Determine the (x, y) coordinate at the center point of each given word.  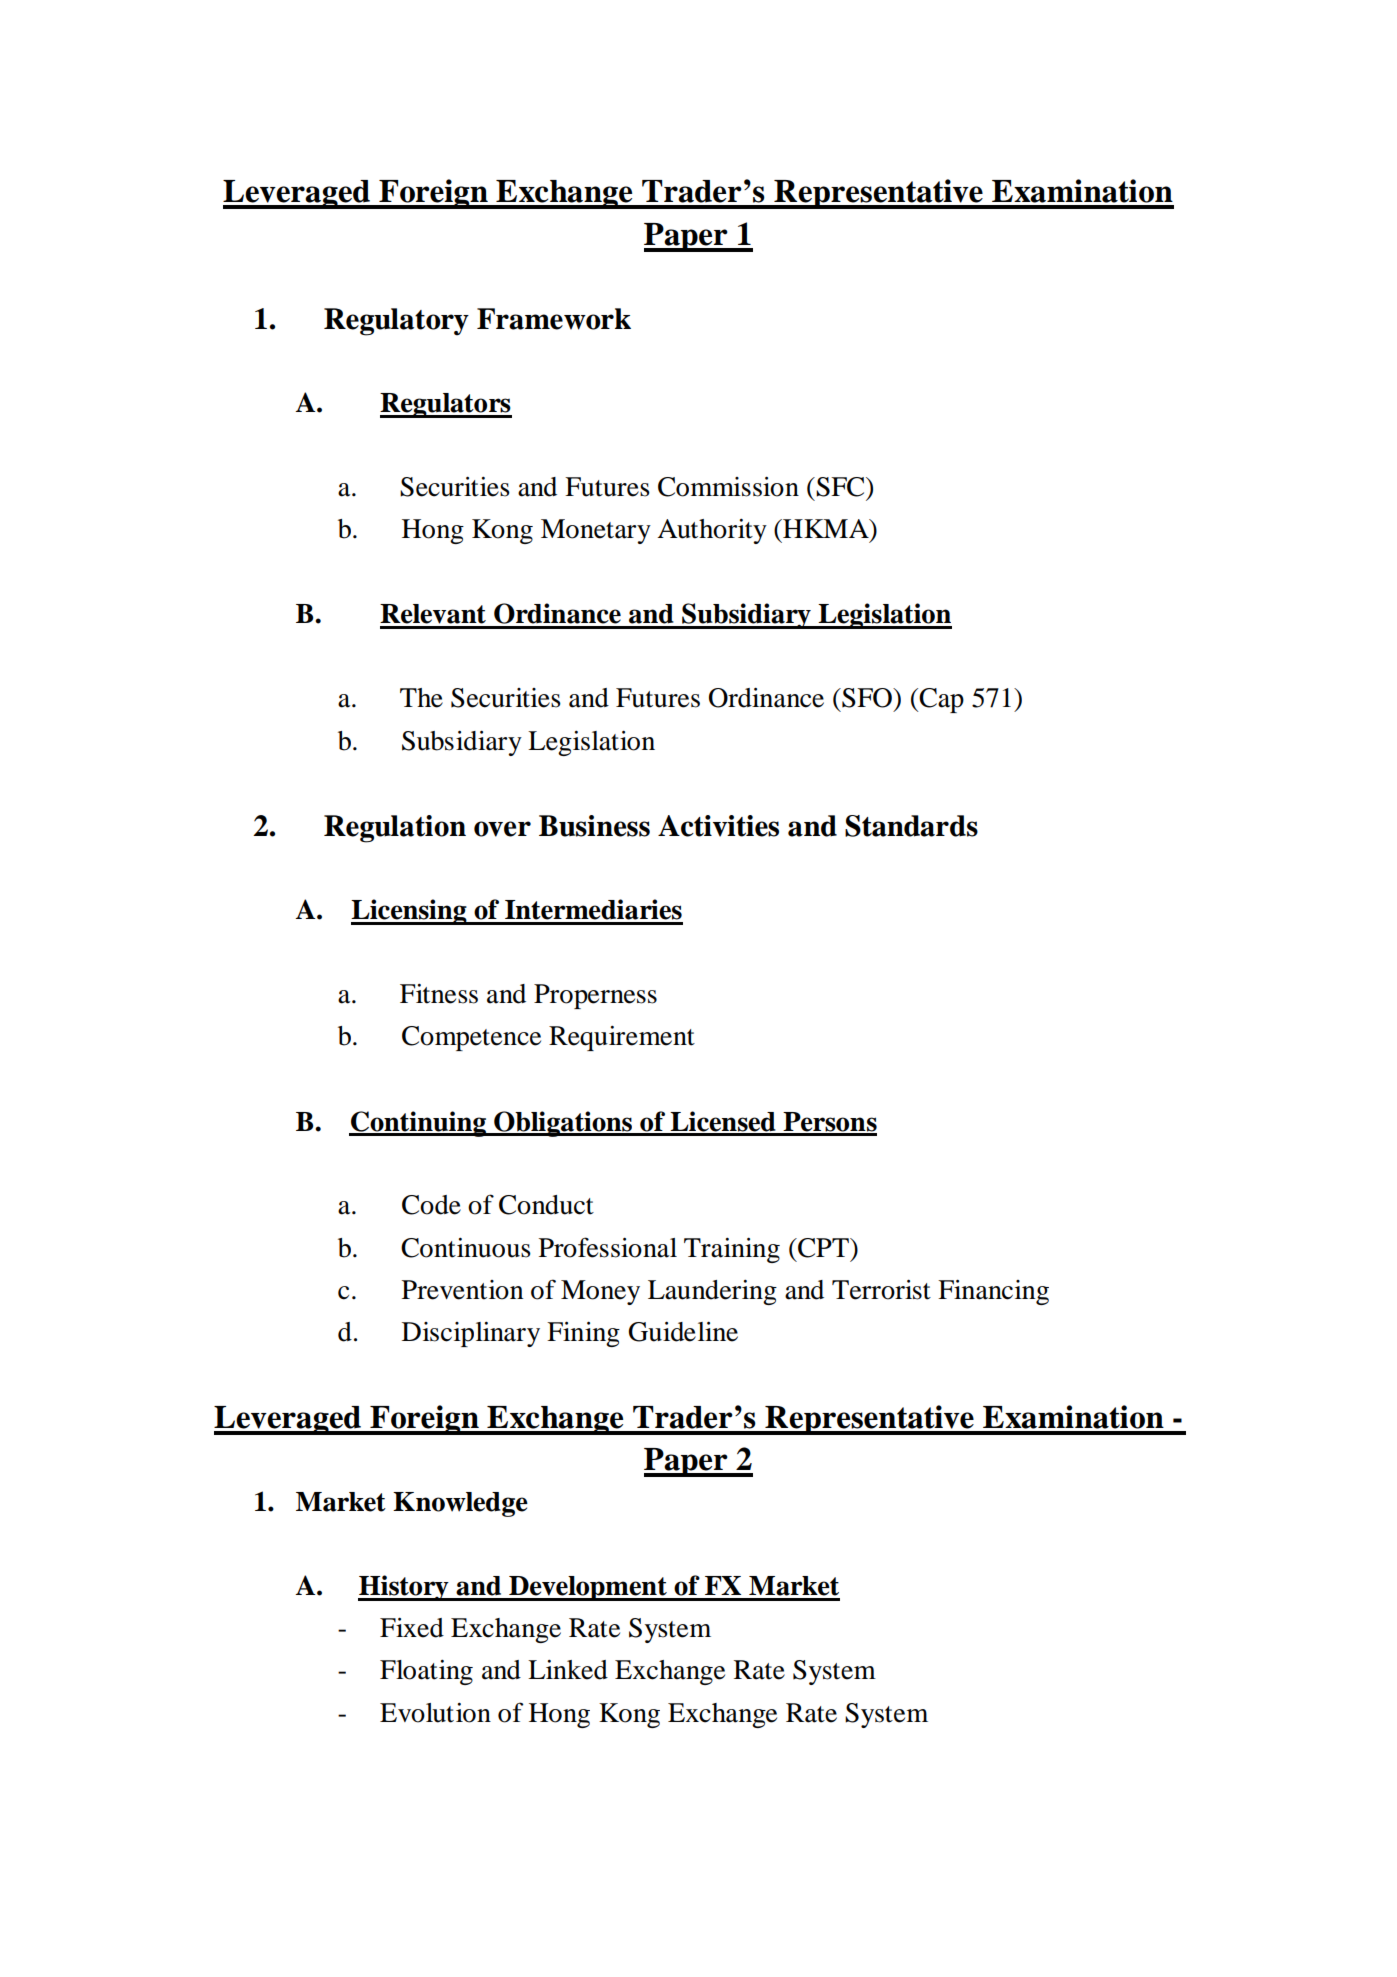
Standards (911, 826)
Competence (471, 1038)
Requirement (622, 1038)
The (421, 698)
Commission (728, 486)
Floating (426, 1672)
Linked (568, 1670)
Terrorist (881, 1289)
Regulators (446, 405)
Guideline (683, 1331)
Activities (718, 826)
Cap (941, 700)
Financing (993, 1292)
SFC (840, 487)
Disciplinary (471, 1334)
